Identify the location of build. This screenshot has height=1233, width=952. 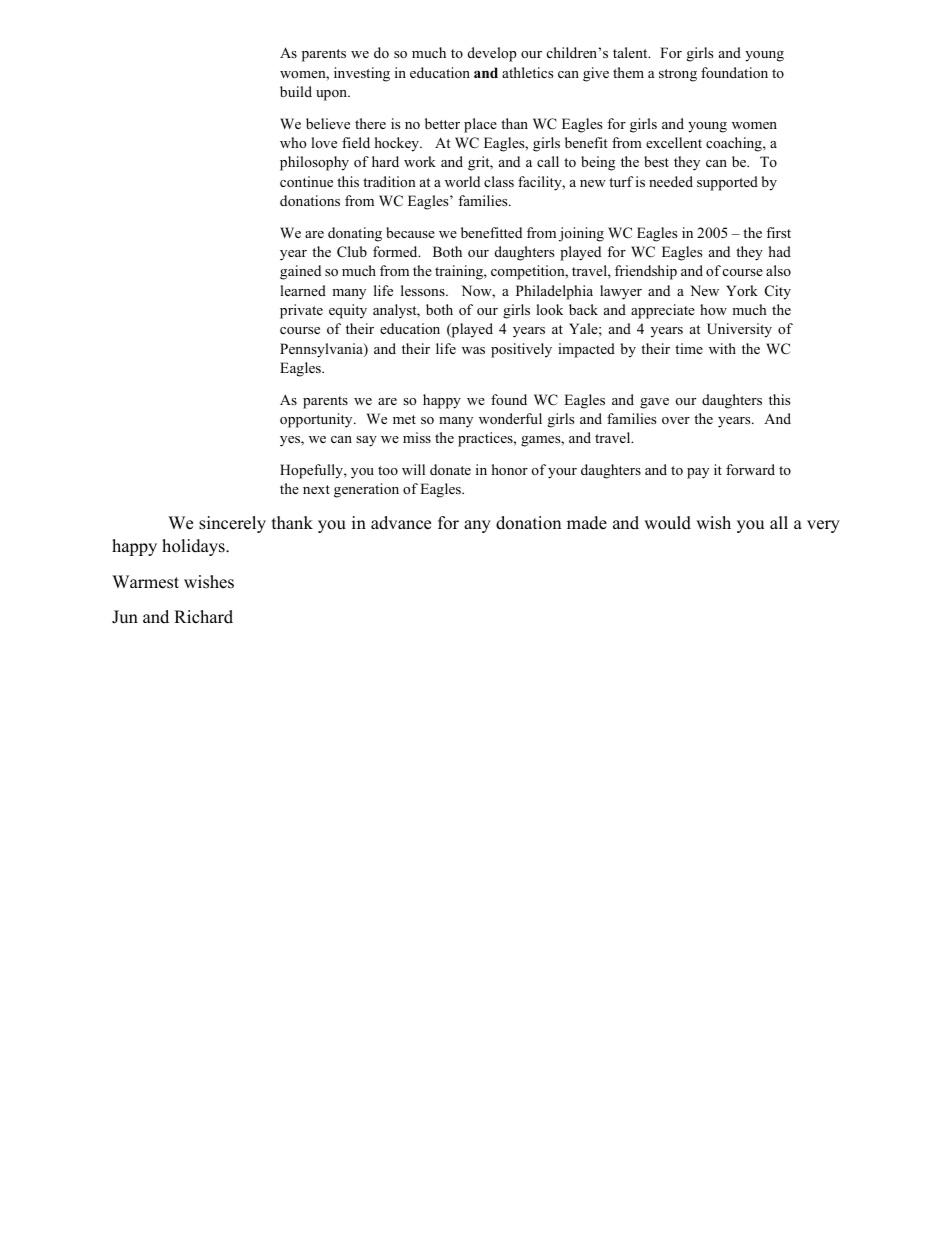
(296, 91).
